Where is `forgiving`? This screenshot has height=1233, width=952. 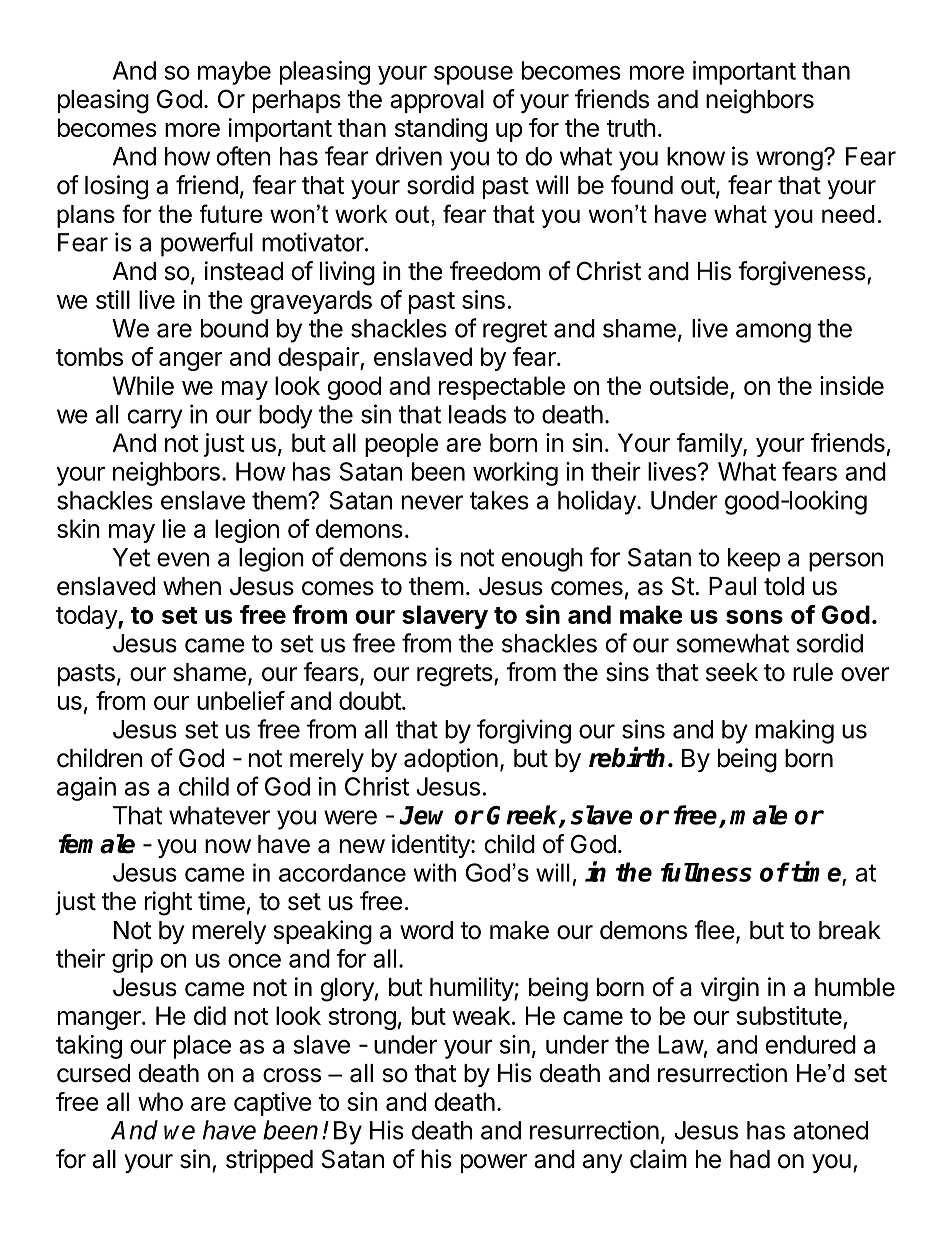 forgiving is located at coordinates (524, 731).
